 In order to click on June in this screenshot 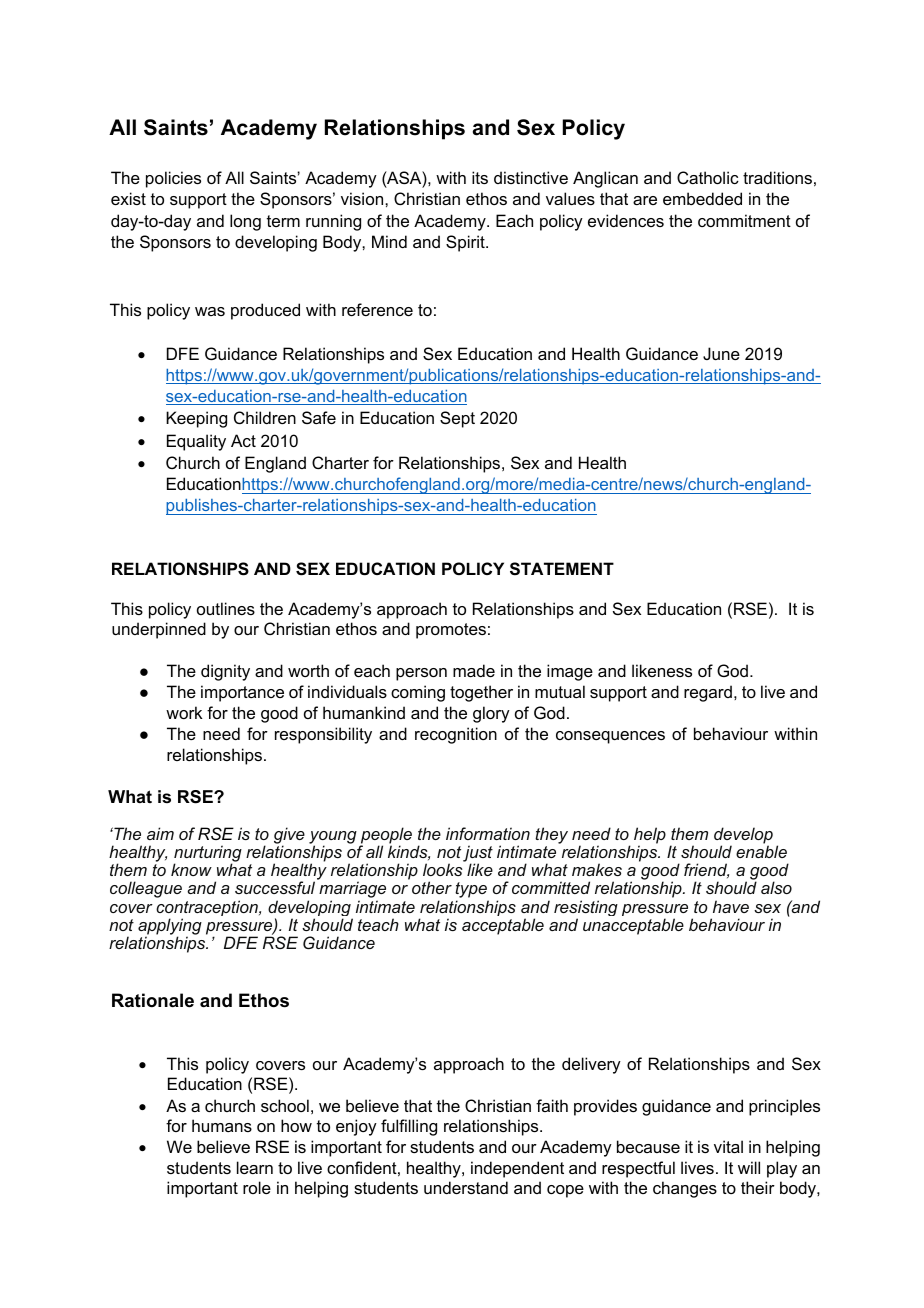, I will do `click(721, 353)`.
